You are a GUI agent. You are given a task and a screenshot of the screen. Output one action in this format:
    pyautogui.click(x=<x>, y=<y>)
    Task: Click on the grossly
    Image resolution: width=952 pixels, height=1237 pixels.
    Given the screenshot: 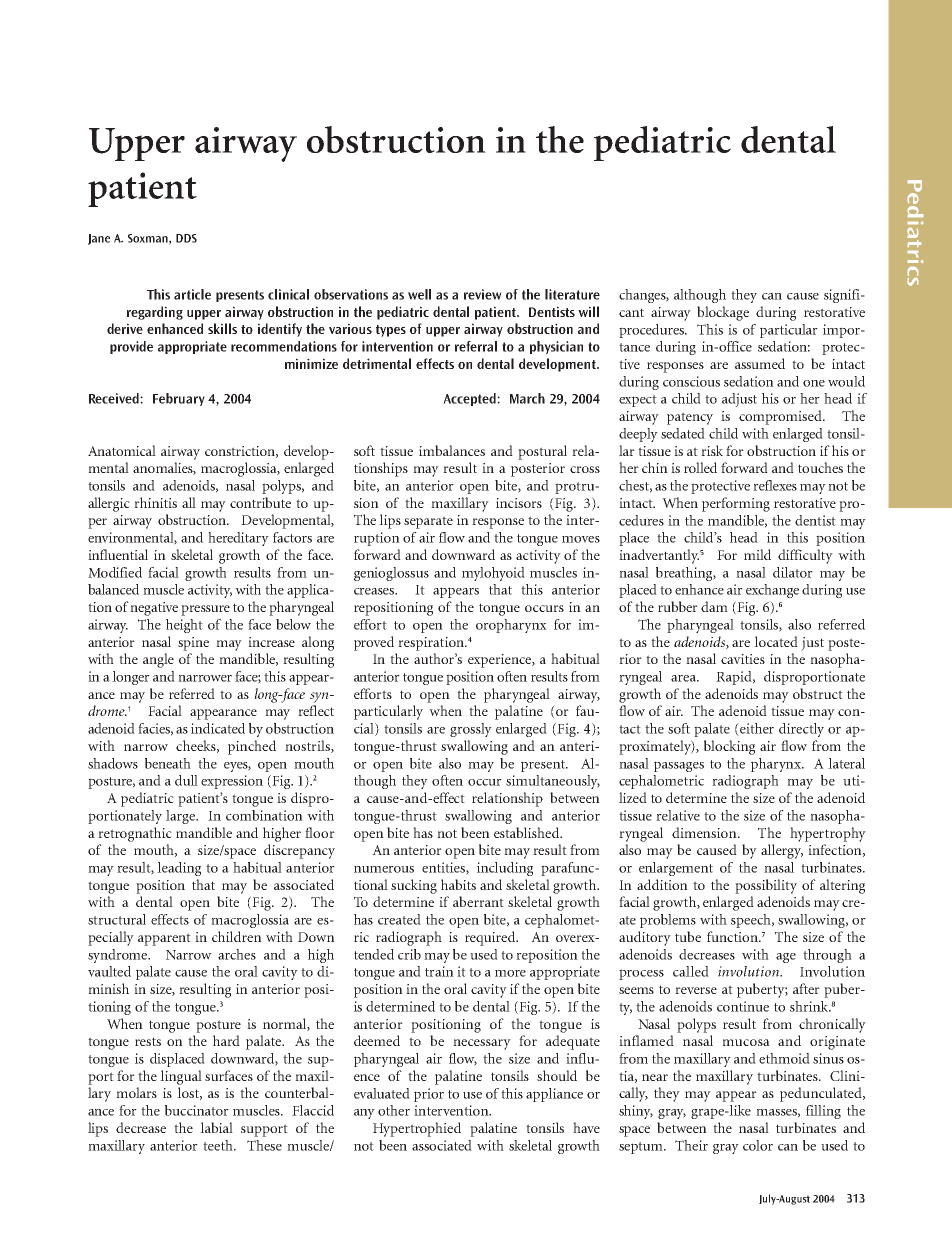 What is the action you would take?
    pyautogui.click(x=471, y=730)
